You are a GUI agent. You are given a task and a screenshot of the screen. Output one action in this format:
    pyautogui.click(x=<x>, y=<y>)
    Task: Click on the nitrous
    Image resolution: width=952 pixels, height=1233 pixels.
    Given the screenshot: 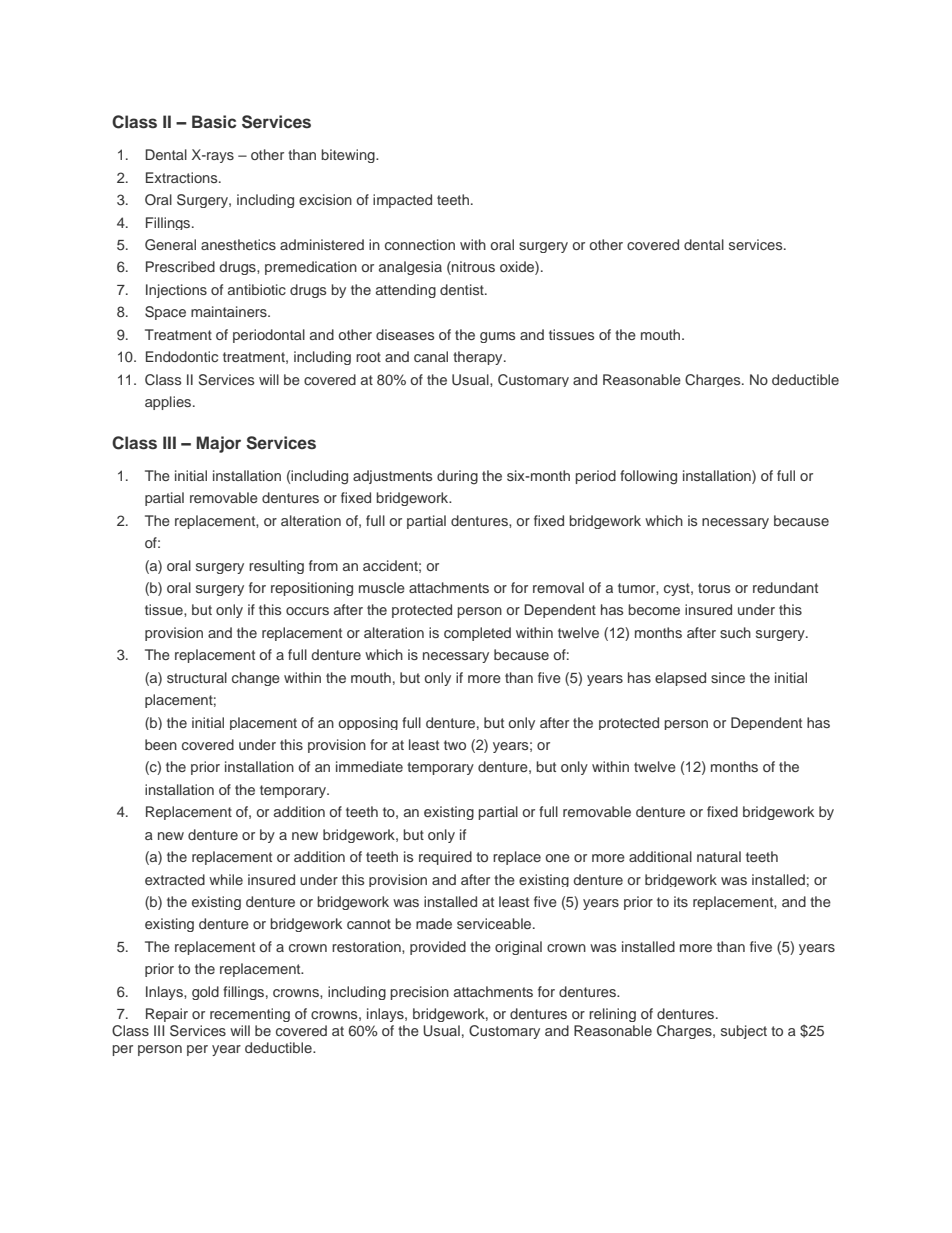 What is the action you would take?
    pyautogui.click(x=472, y=268)
